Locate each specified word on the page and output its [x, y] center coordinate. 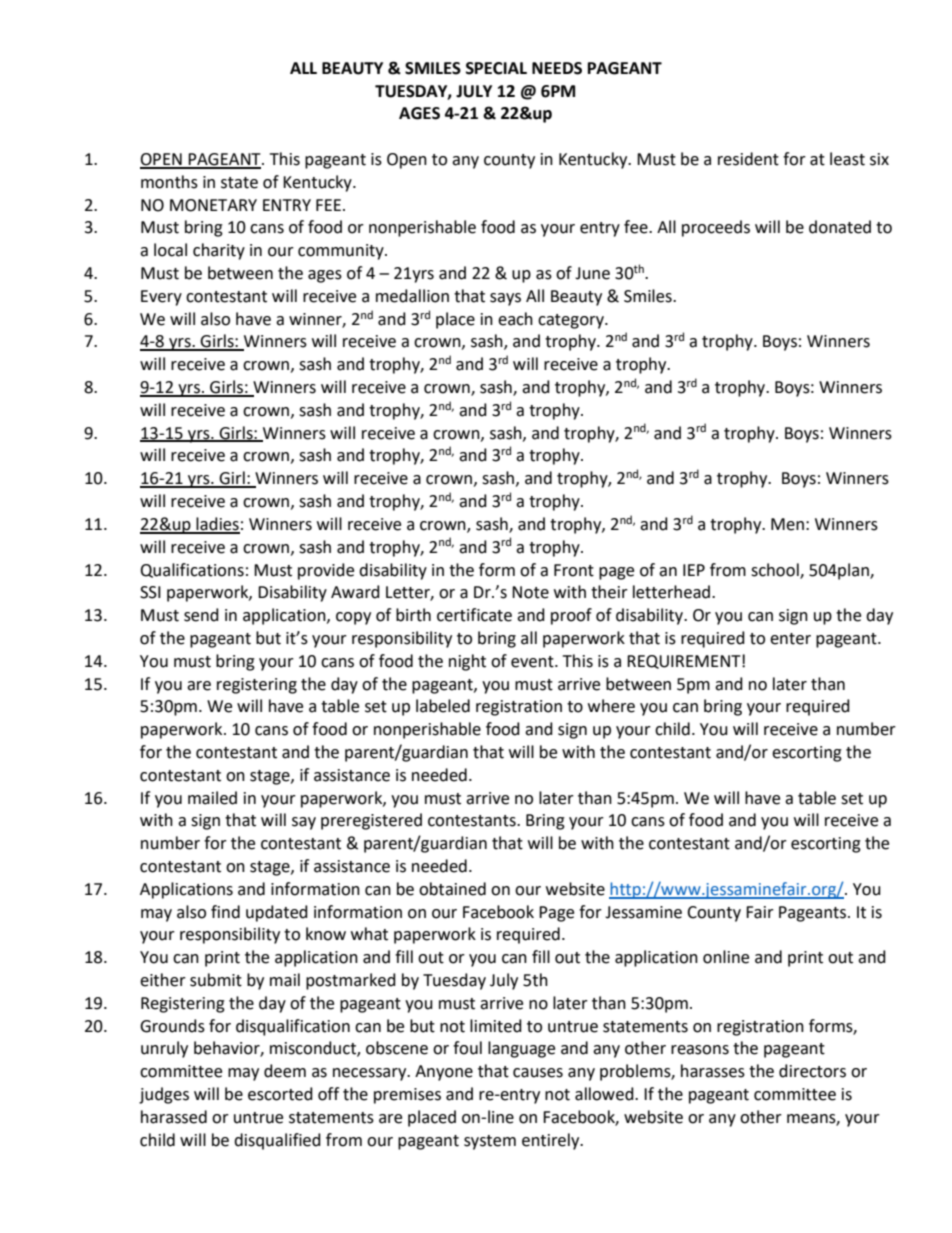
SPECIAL [496, 68]
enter [790, 639]
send [201, 615]
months [169, 182]
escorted [280, 1094]
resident [748, 159]
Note [530, 592]
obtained [452, 889]
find [225, 912]
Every [161, 298]
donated [840, 227]
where [611, 706]
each [515, 319]
